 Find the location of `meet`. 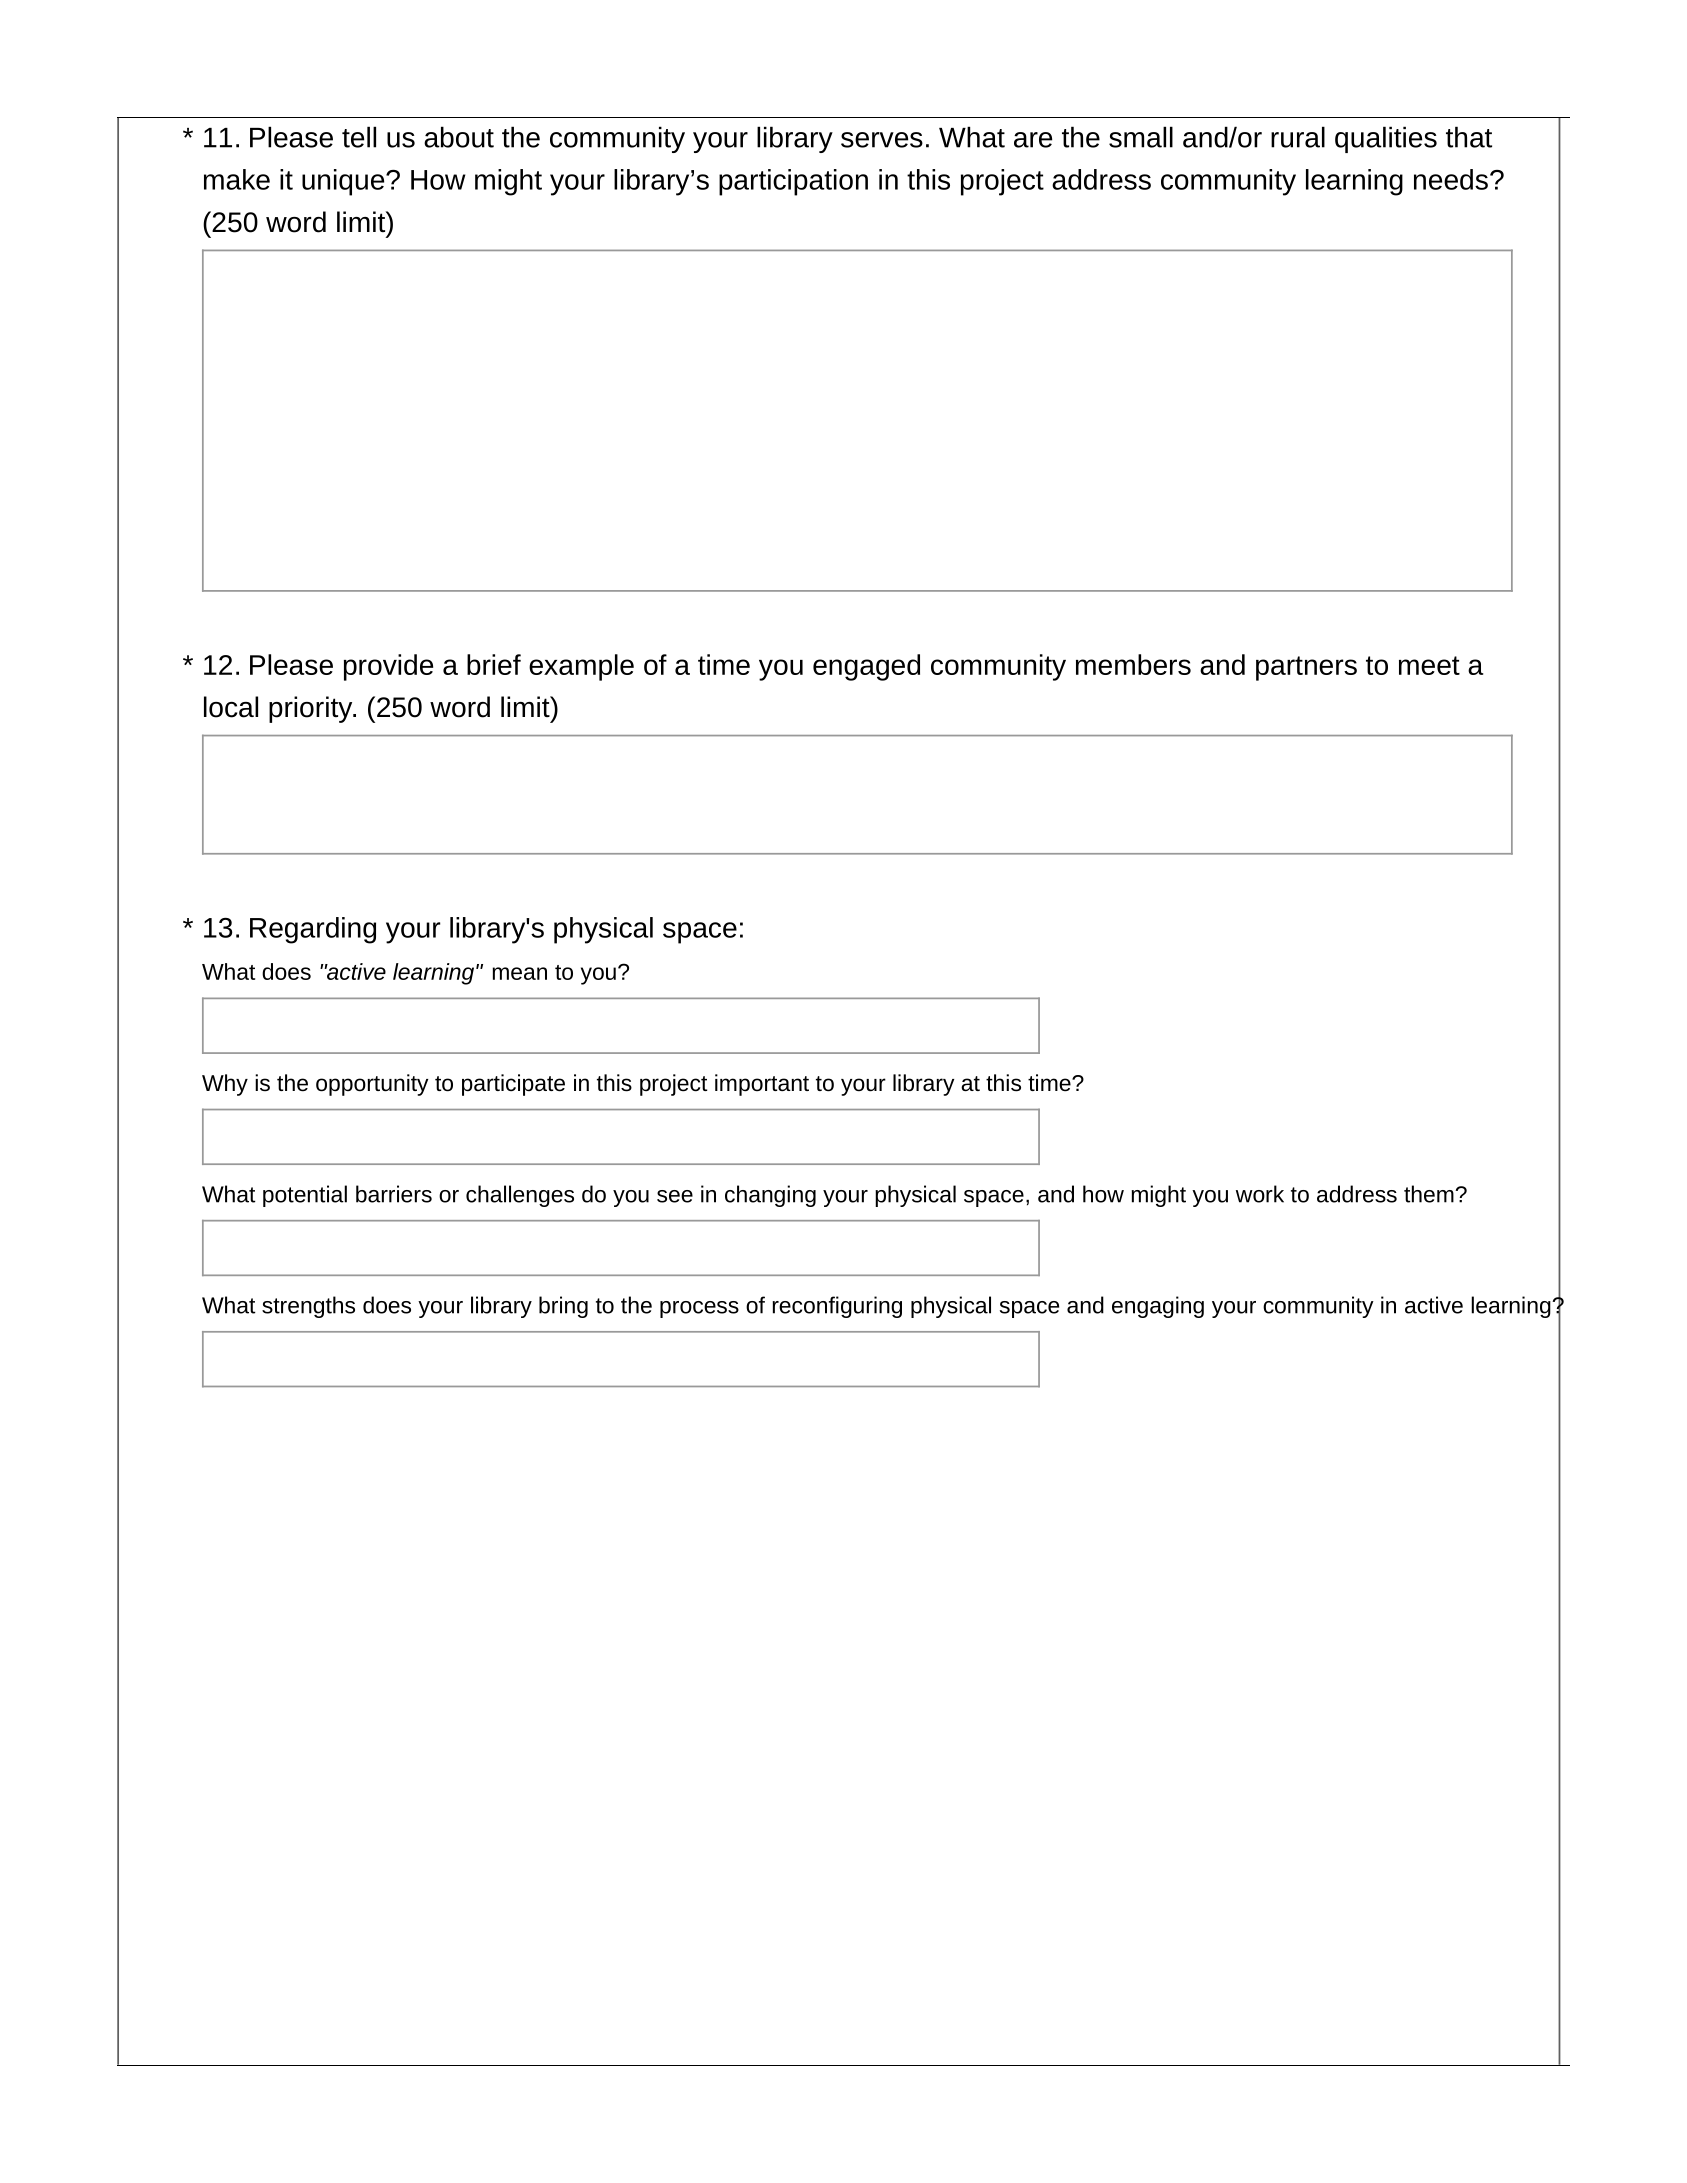

meet is located at coordinates (1429, 665).
